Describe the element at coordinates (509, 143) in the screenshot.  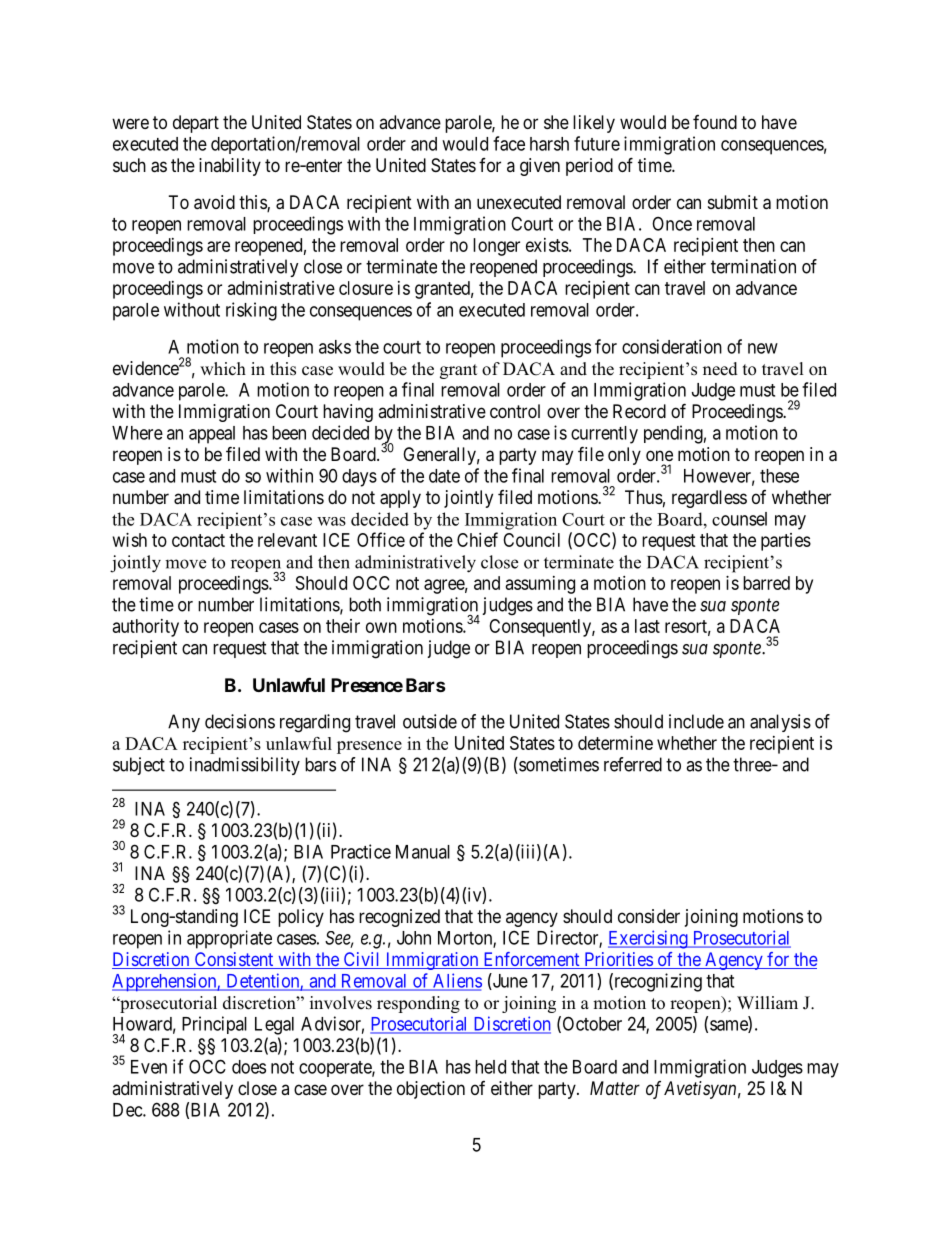
I see `face` at that location.
